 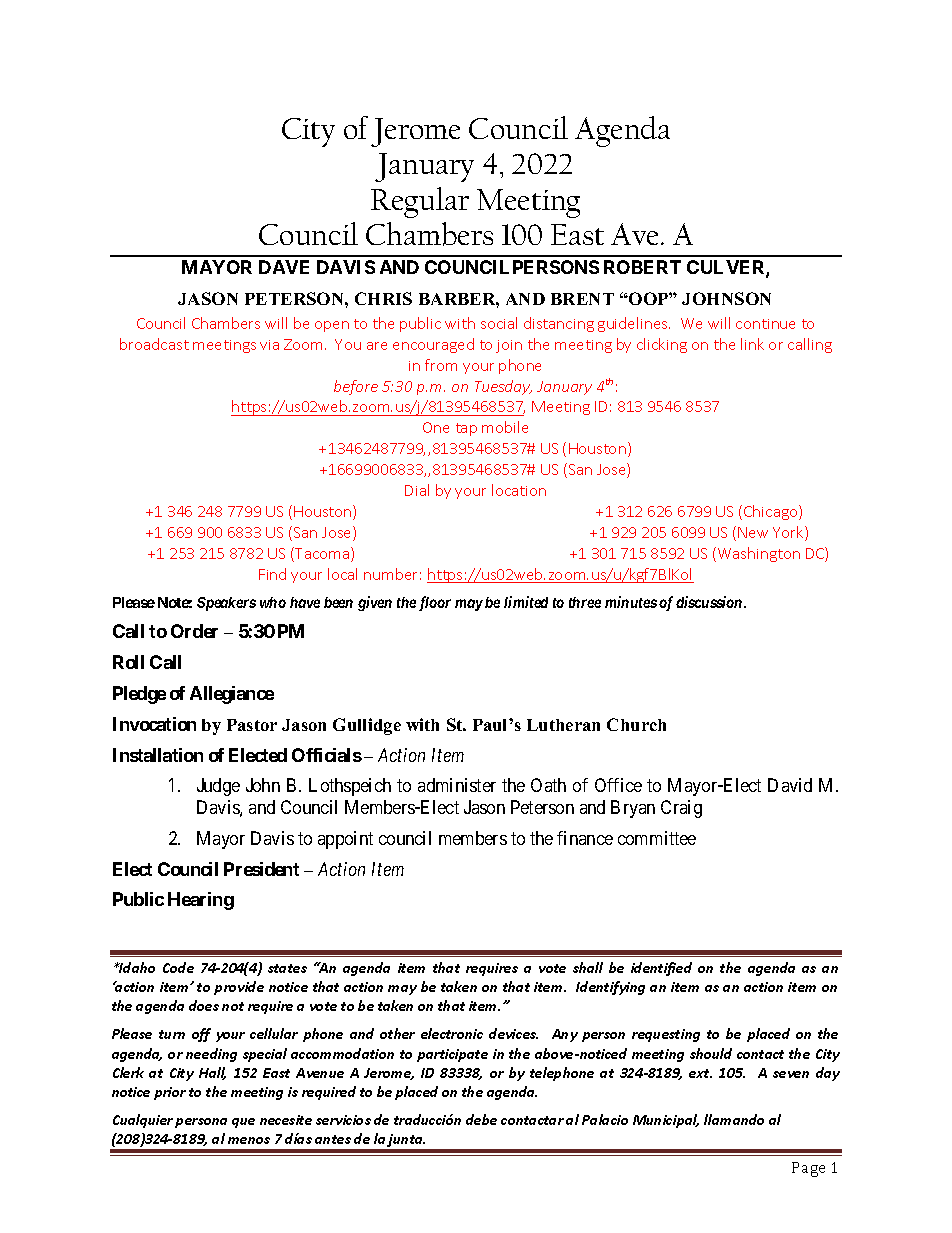 I want to click on Hearing, so click(x=201, y=901).
